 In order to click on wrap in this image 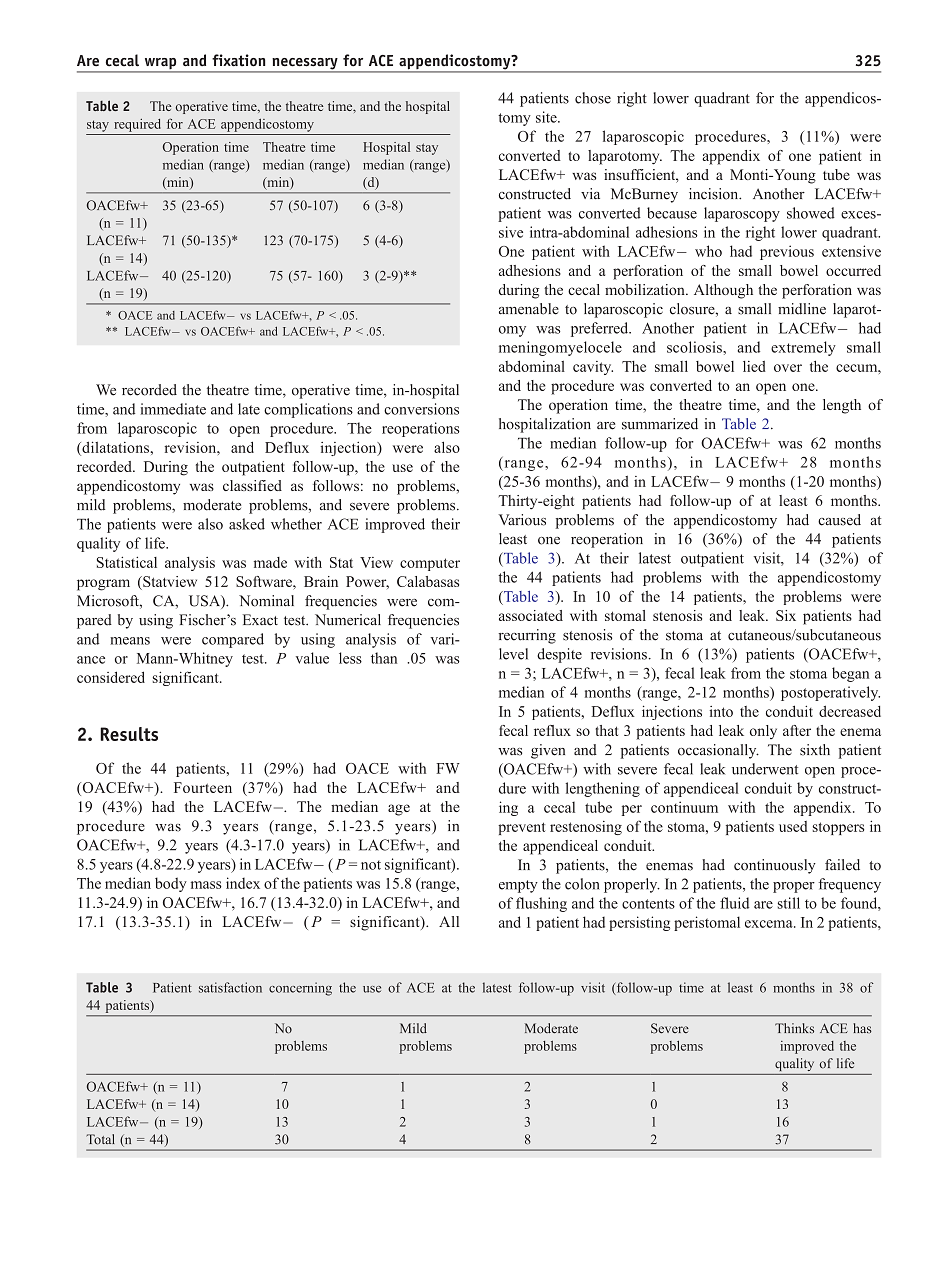, I will do `click(160, 65)`.
